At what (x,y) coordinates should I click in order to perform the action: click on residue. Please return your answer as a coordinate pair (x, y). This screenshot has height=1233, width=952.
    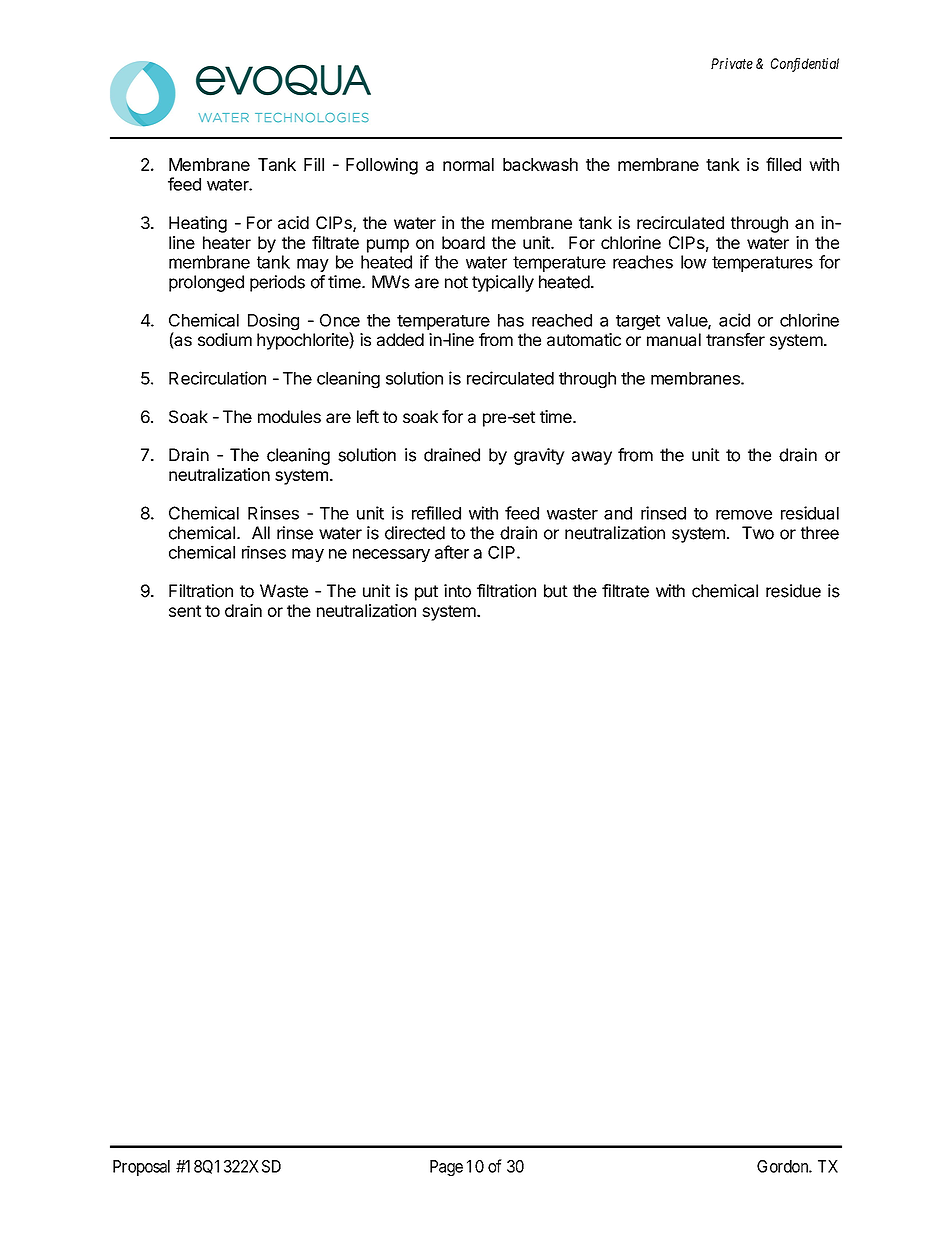
    Looking at the image, I should click on (793, 591).
